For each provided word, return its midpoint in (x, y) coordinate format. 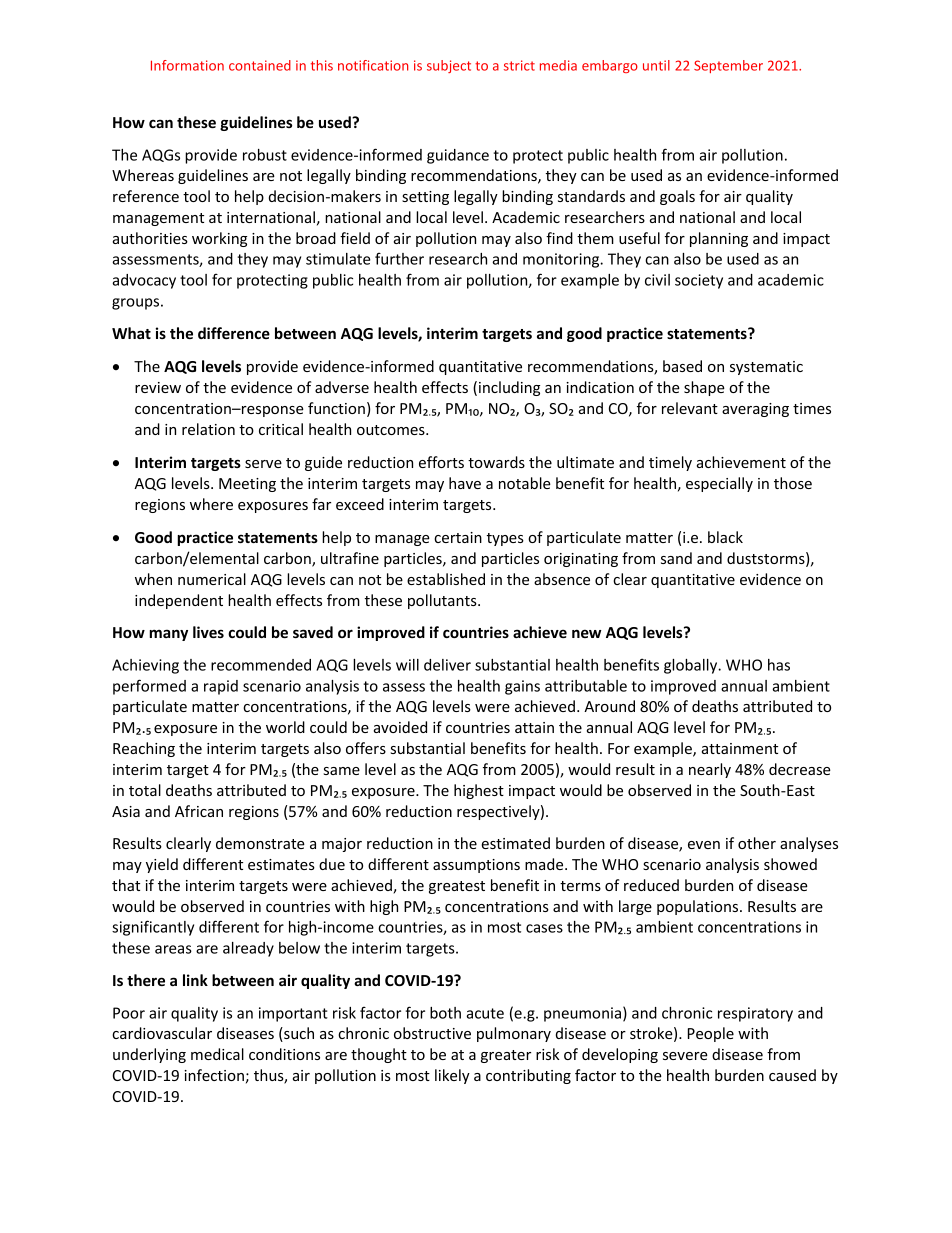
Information (187, 65)
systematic (766, 368)
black (725, 537)
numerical (212, 579)
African (199, 811)
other (757, 843)
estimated (515, 843)
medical (217, 1054)
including (509, 388)
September (728, 66)
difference (234, 333)
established (446, 579)
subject (449, 66)
